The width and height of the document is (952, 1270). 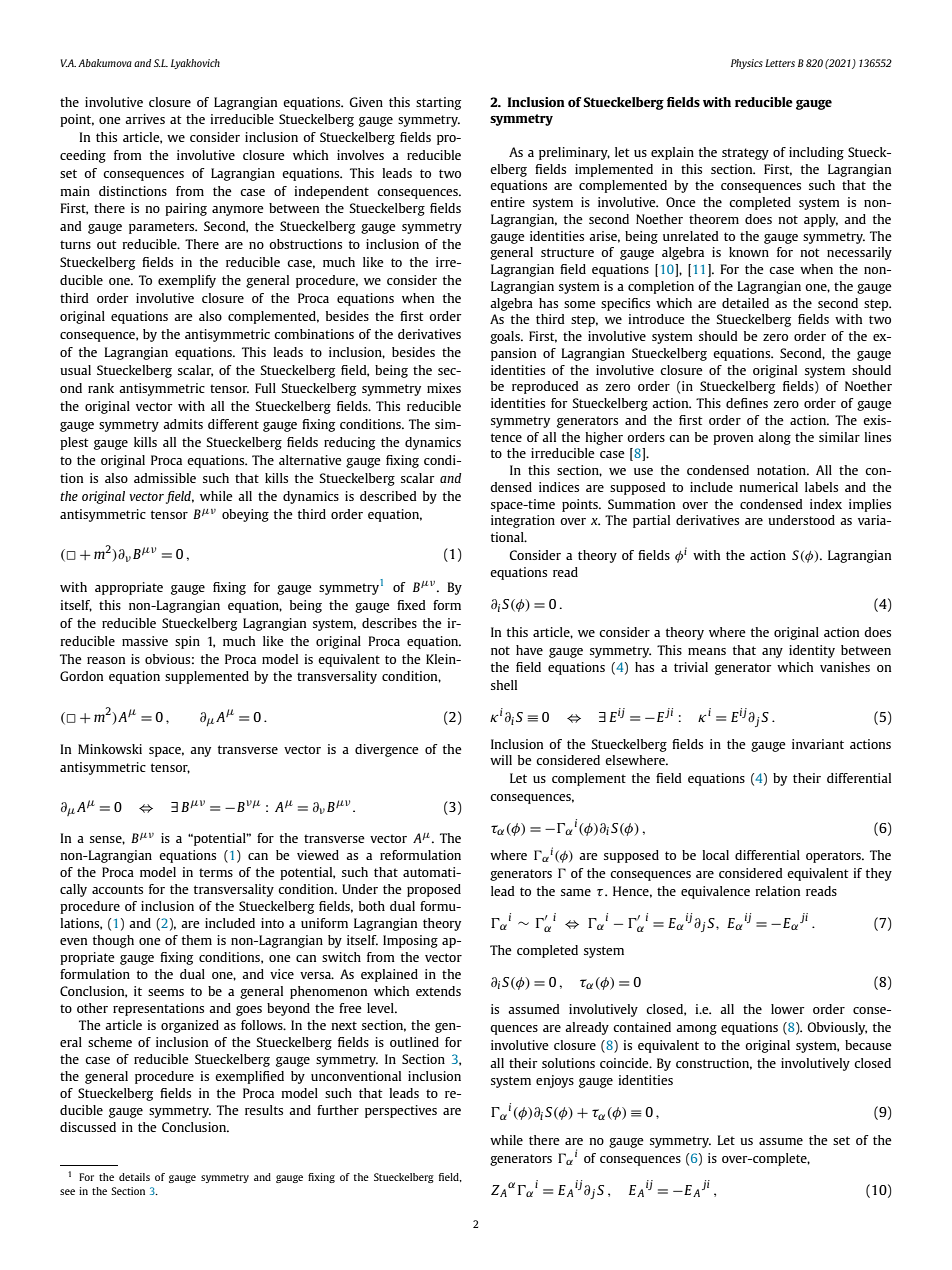 I want to click on operators, so click(x=834, y=857).
